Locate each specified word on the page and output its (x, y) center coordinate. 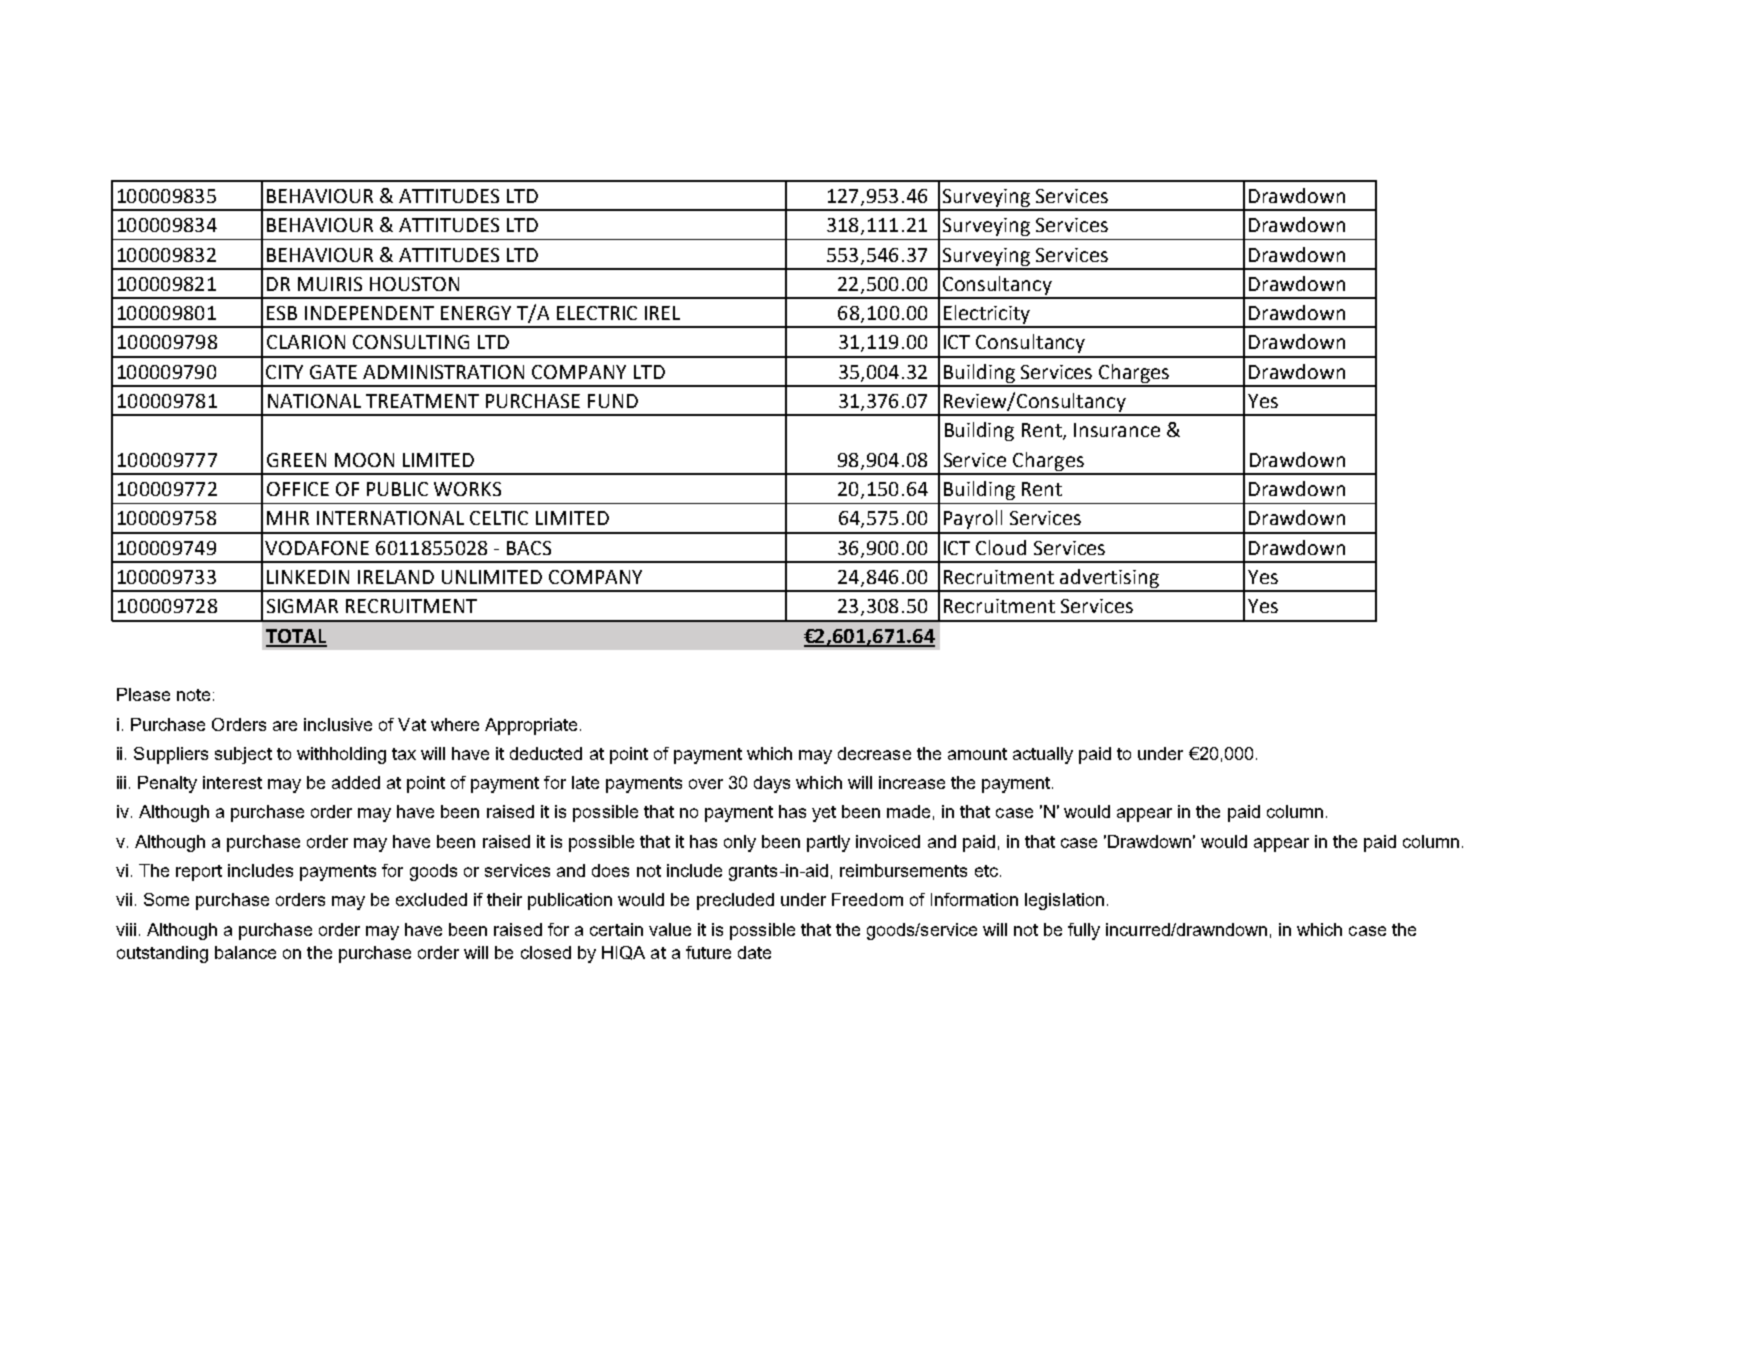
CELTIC (499, 518)
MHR (288, 518)
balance (245, 952)
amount (977, 754)
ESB (282, 313)
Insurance (1117, 430)
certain (616, 929)
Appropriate (531, 726)
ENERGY (476, 313)
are (285, 726)
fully (1084, 931)
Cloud (1001, 547)
